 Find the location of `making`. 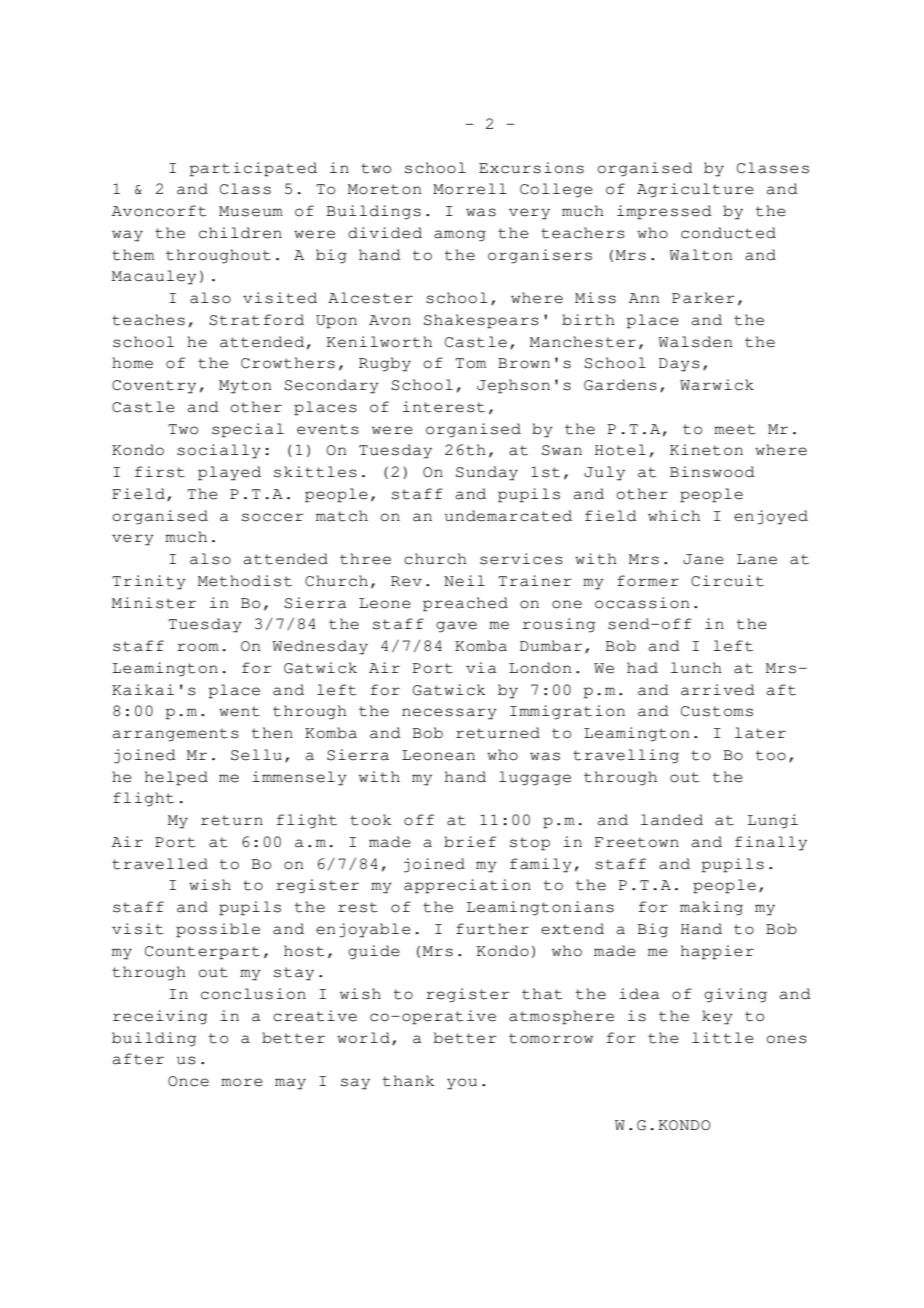

making is located at coordinates (711, 908).
